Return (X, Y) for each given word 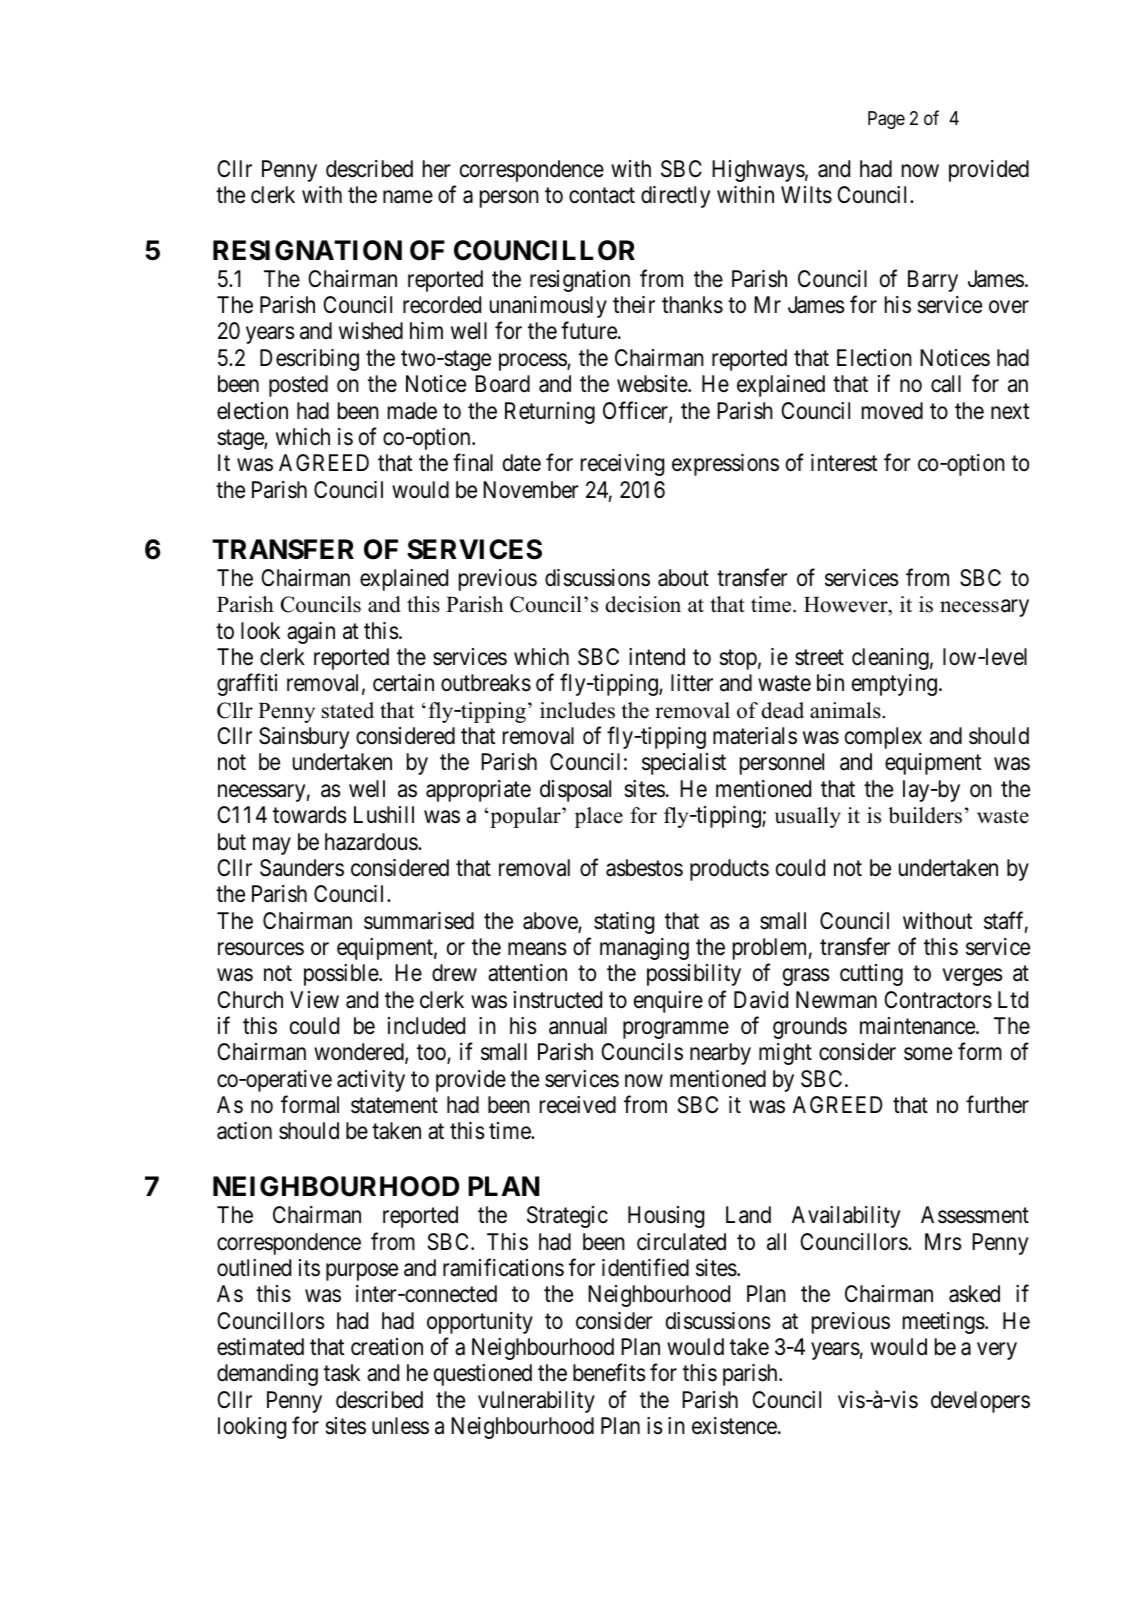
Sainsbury (304, 738)
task (342, 1373)
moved (892, 411)
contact (602, 196)
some (928, 1054)
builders (925, 815)
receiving (622, 465)
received (578, 1105)
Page (886, 120)
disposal (575, 791)
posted (298, 386)
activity (371, 1081)
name (408, 197)
